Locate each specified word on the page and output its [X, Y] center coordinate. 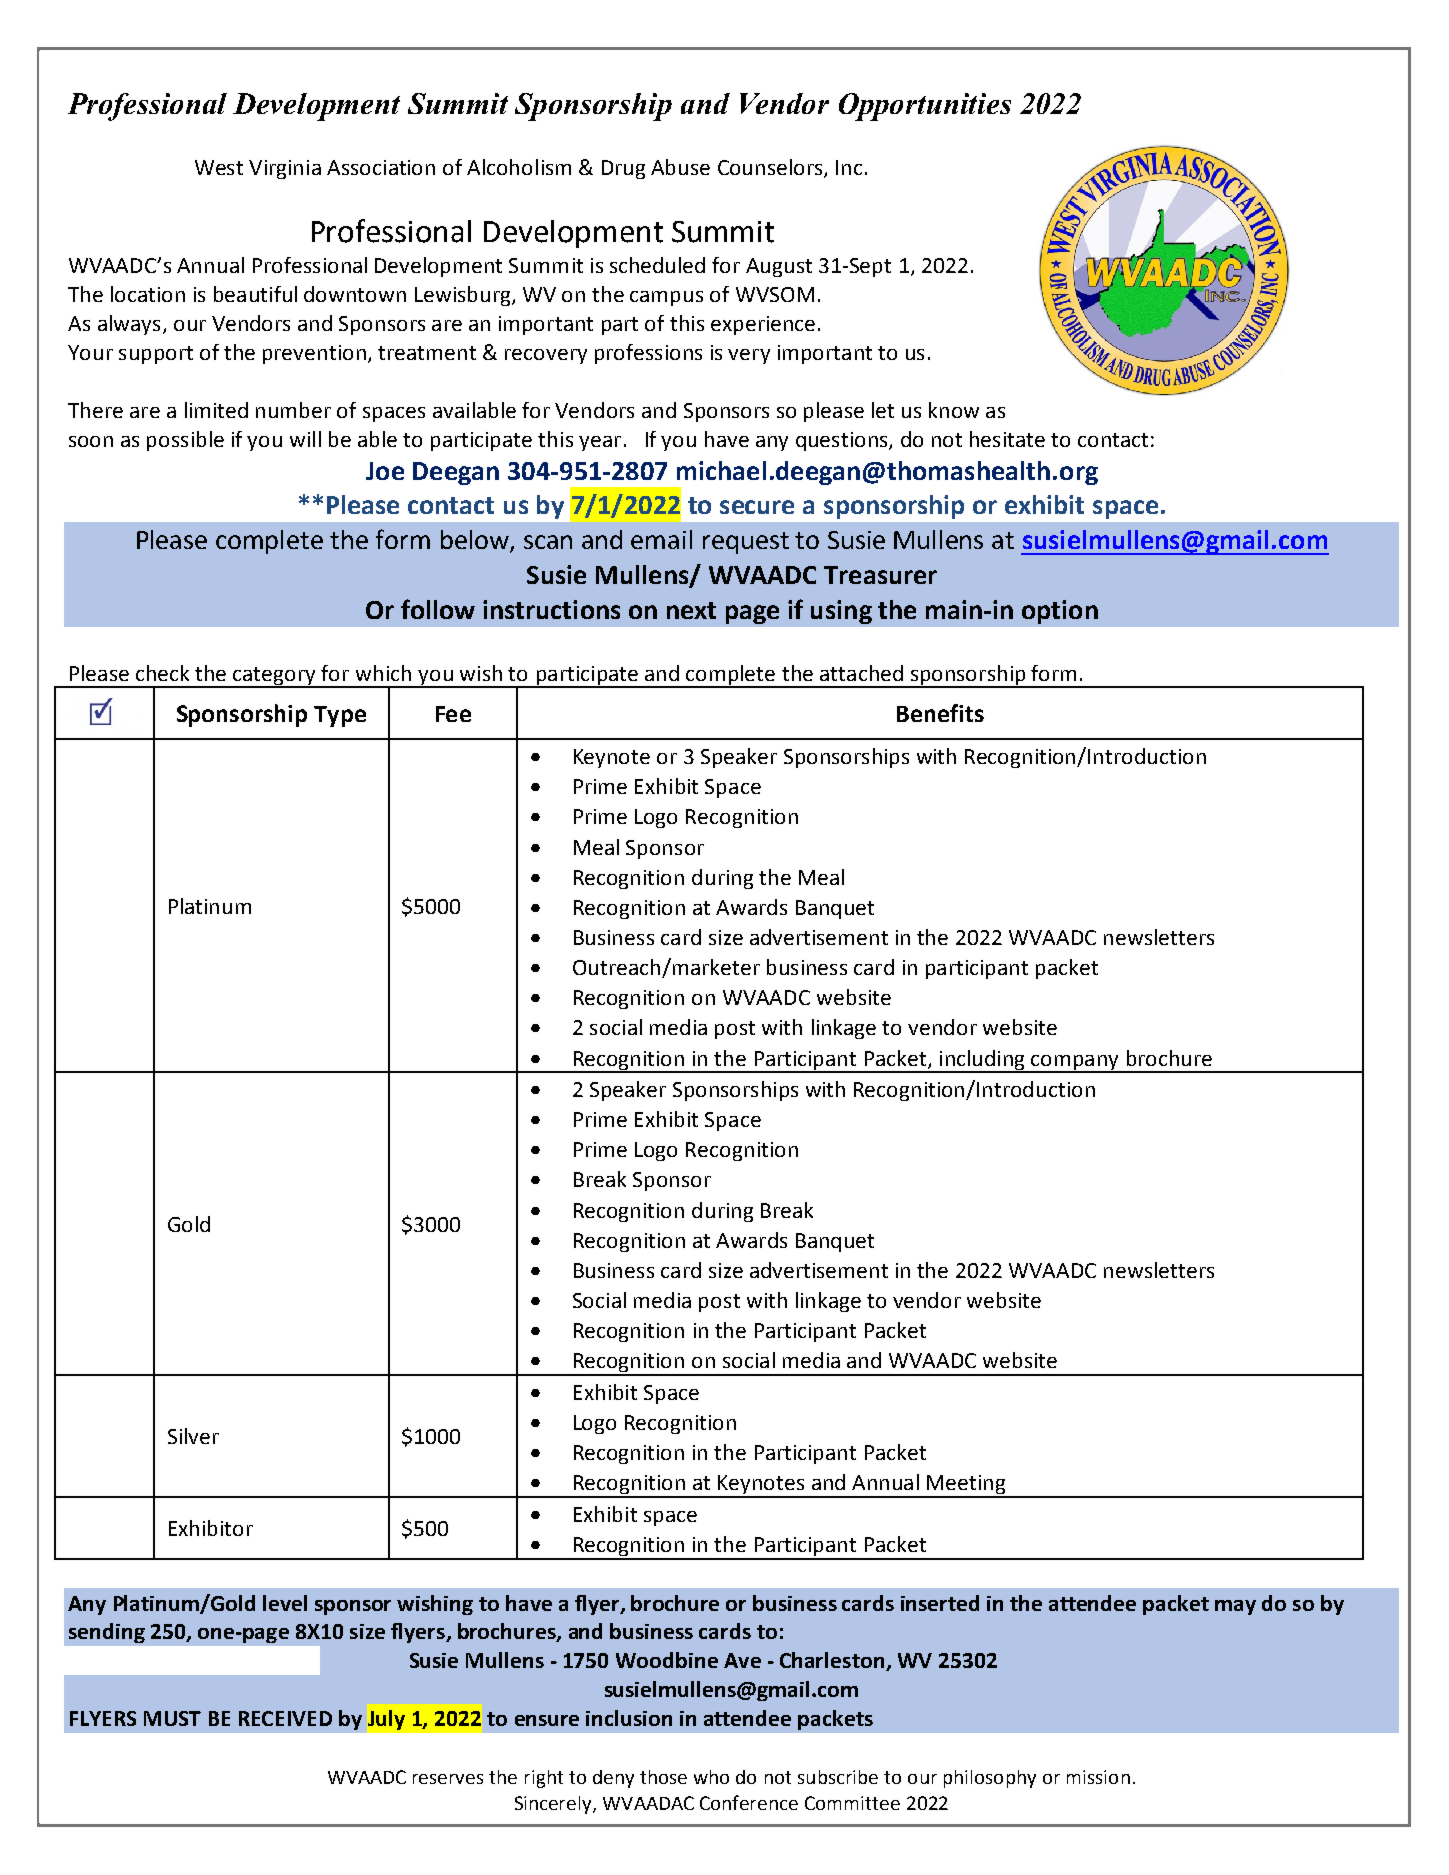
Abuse [680, 167]
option [1060, 612]
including [982, 1061]
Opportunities [925, 107]
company [1075, 1063]
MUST [172, 1718]
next [691, 610]
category [275, 677]
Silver [193, 1436]
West [219, 167]
